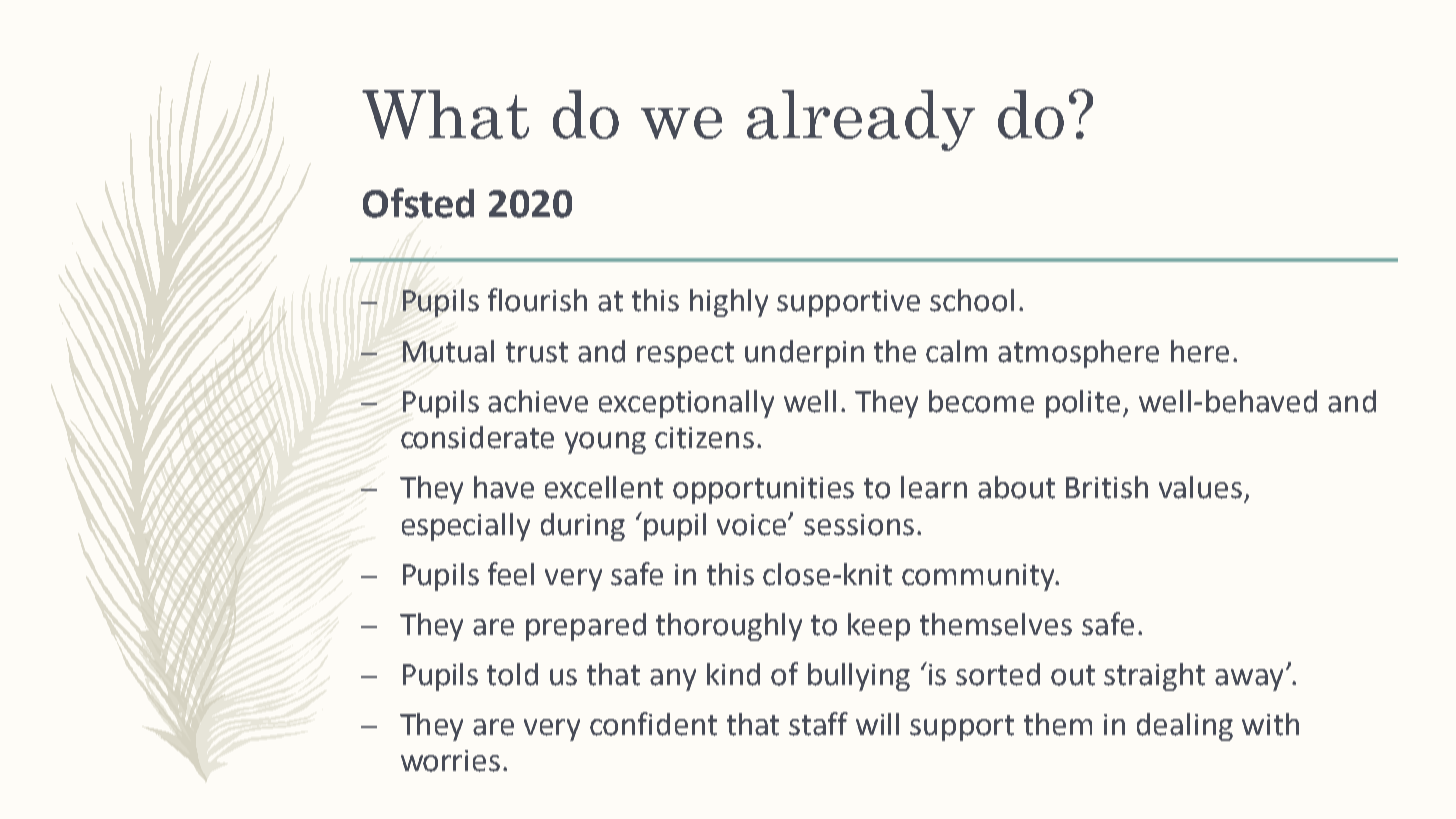 The image size is (1456, 819). What do you see at coordinates (1083, 404) in the document?
I see `polite` at bounding box center [1083, 404].
